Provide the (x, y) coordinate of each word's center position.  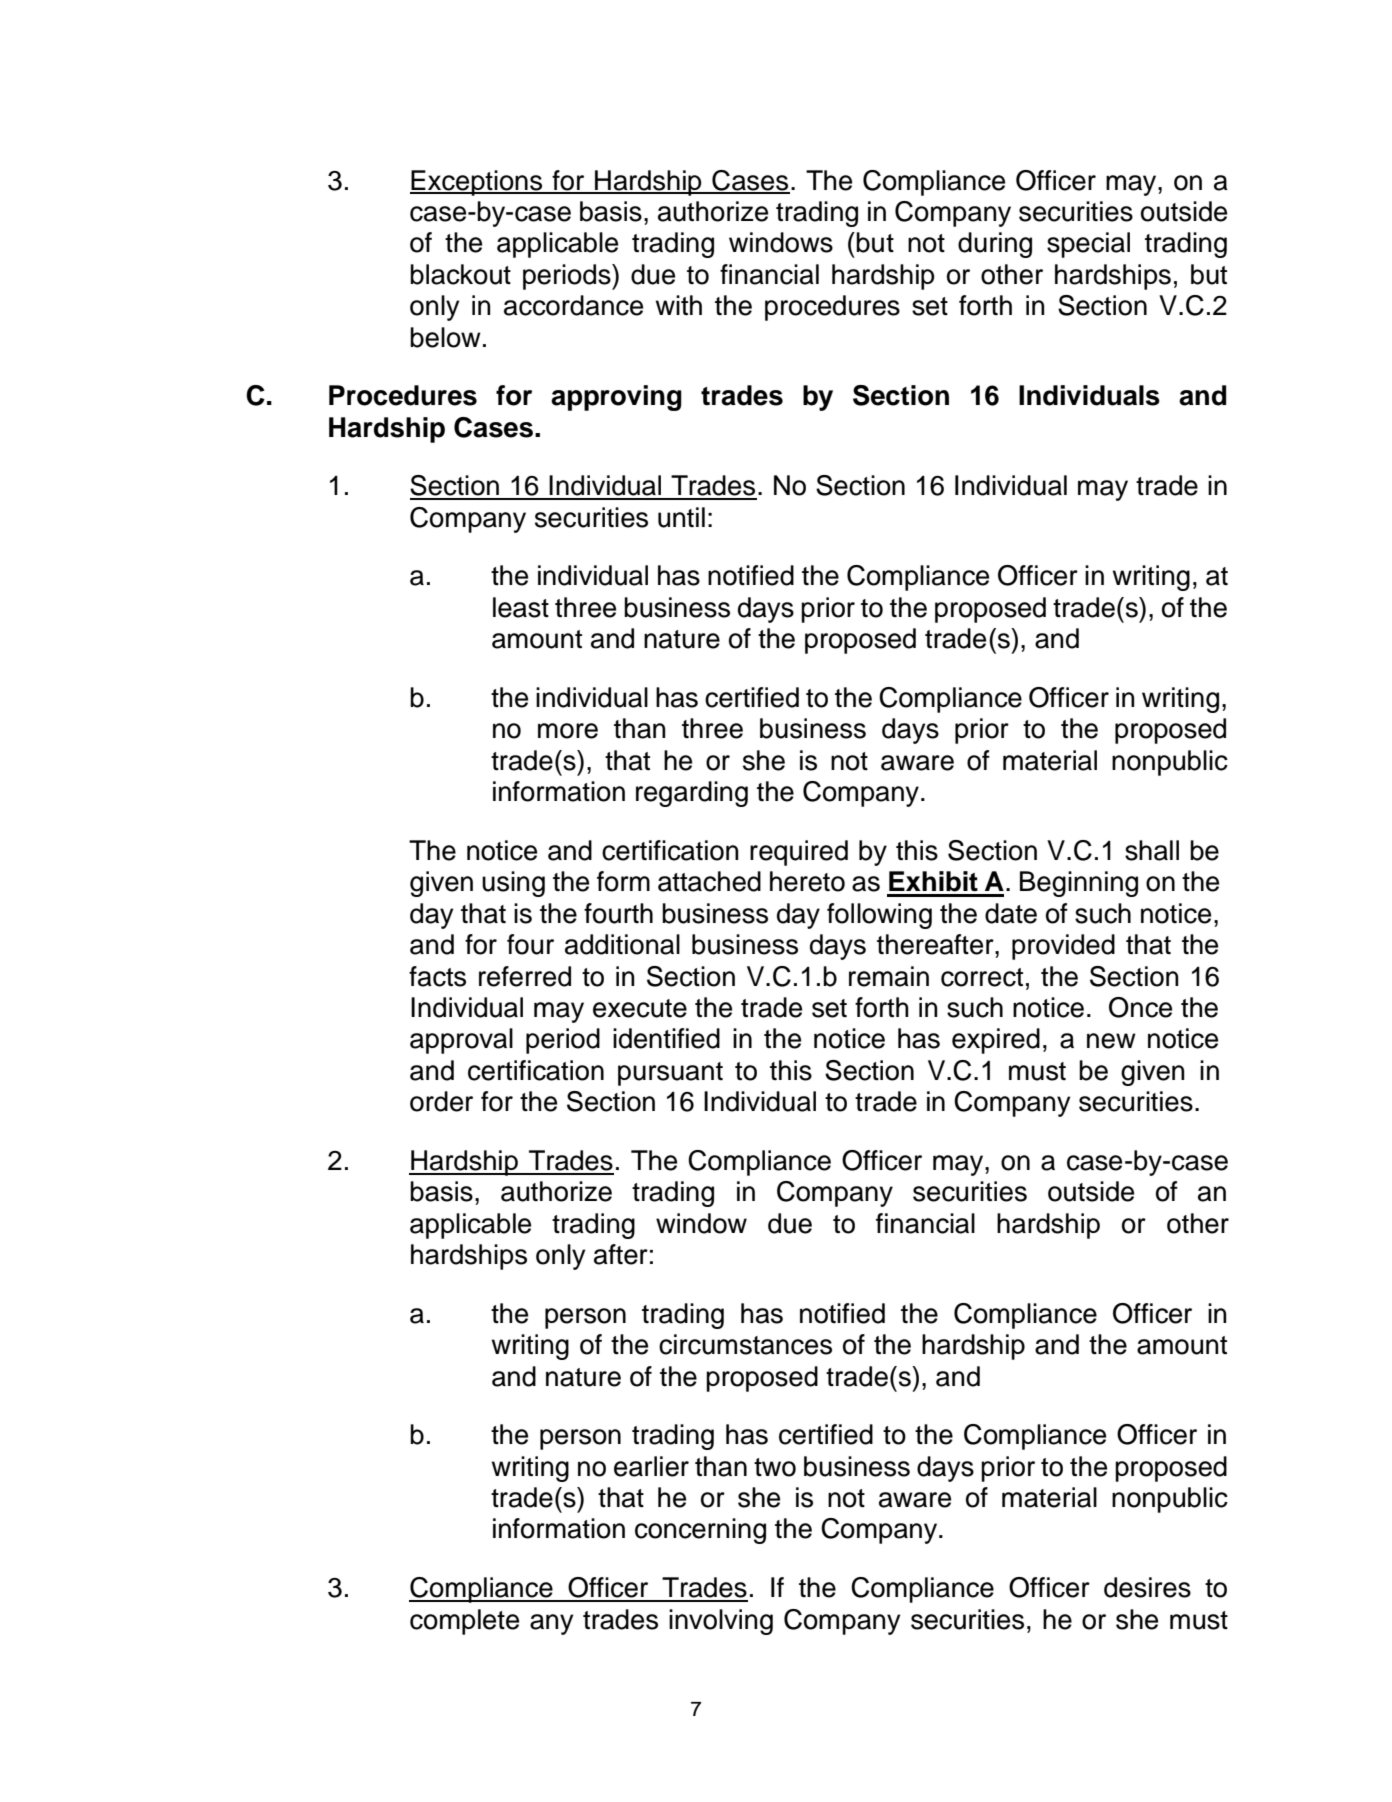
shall (1152, 850)
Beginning (1079, 884)
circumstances (745, 1344)
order (441, 1101)
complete (464, 1622)
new (1111, 1041)
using (513, 884)
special (1088, 245)
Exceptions (477, 183)
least (521, 607)
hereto (807, 881)
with (679, 305)
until (681, 517)
